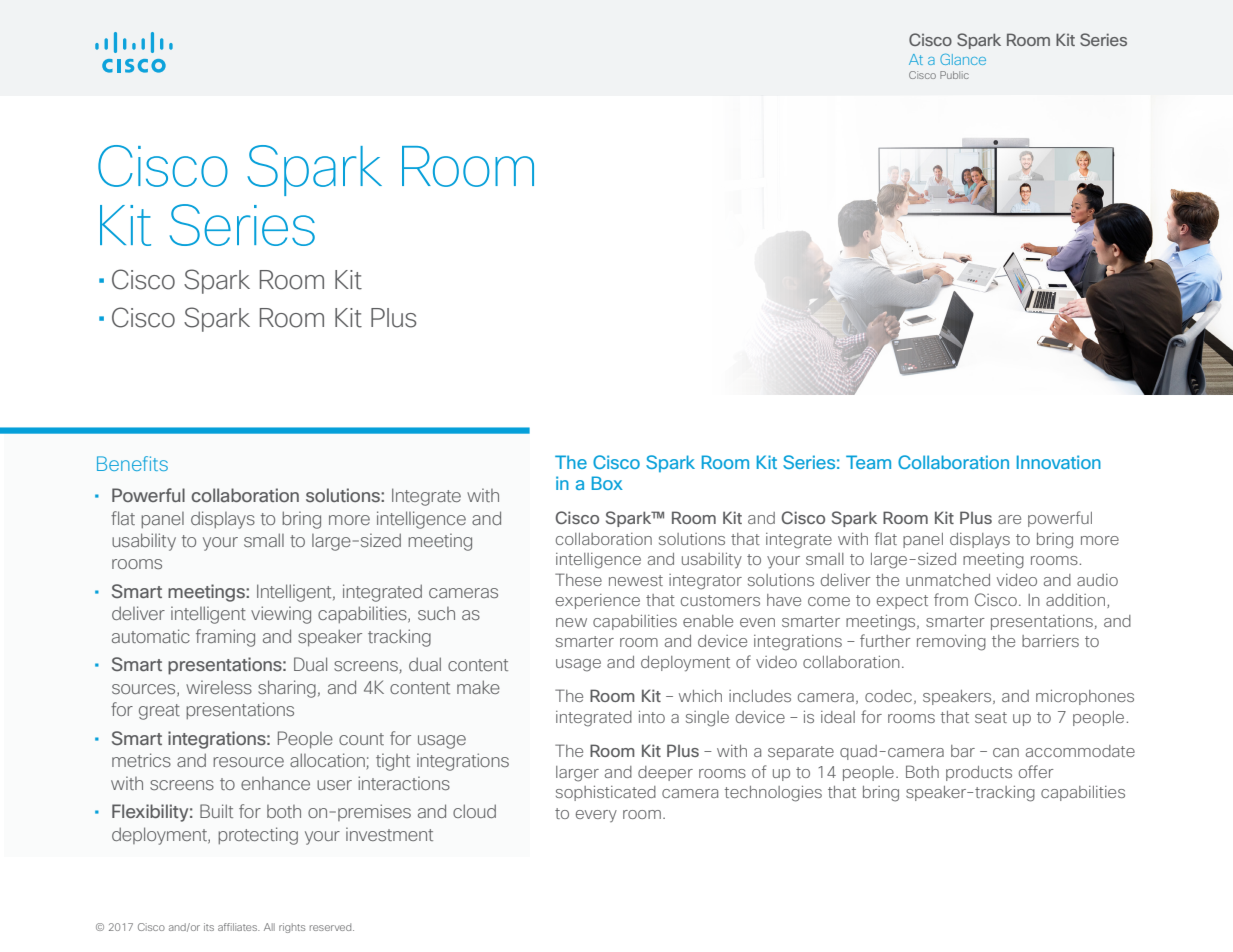 The height and width of the screenshot is (952, 1233). What do you see at coordinates (1059, 462) in the screenshot?
I see `Innovation` at bounding box center [1059, 462].
